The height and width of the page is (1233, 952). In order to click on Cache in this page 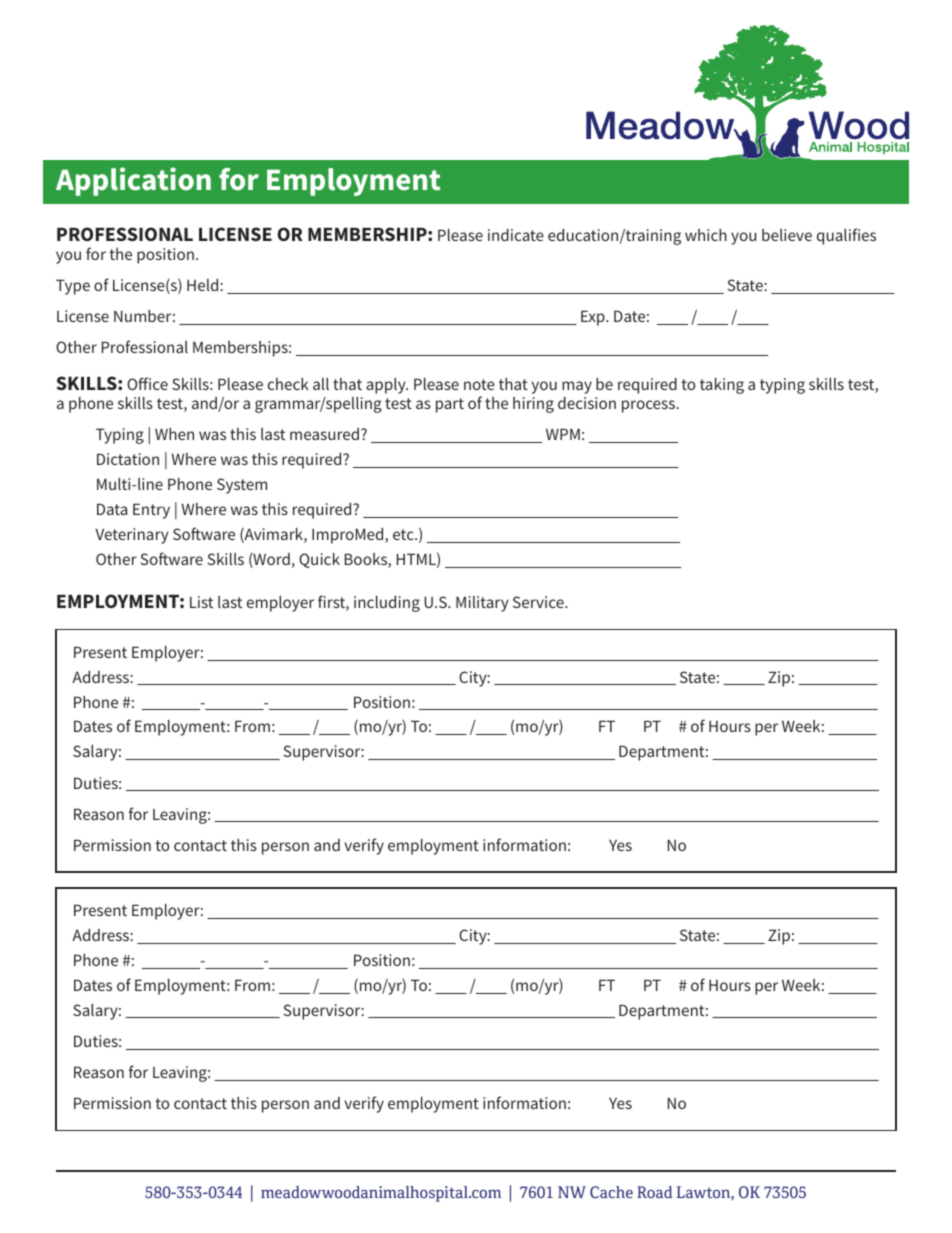, I will do `click(611, 1192)`.
